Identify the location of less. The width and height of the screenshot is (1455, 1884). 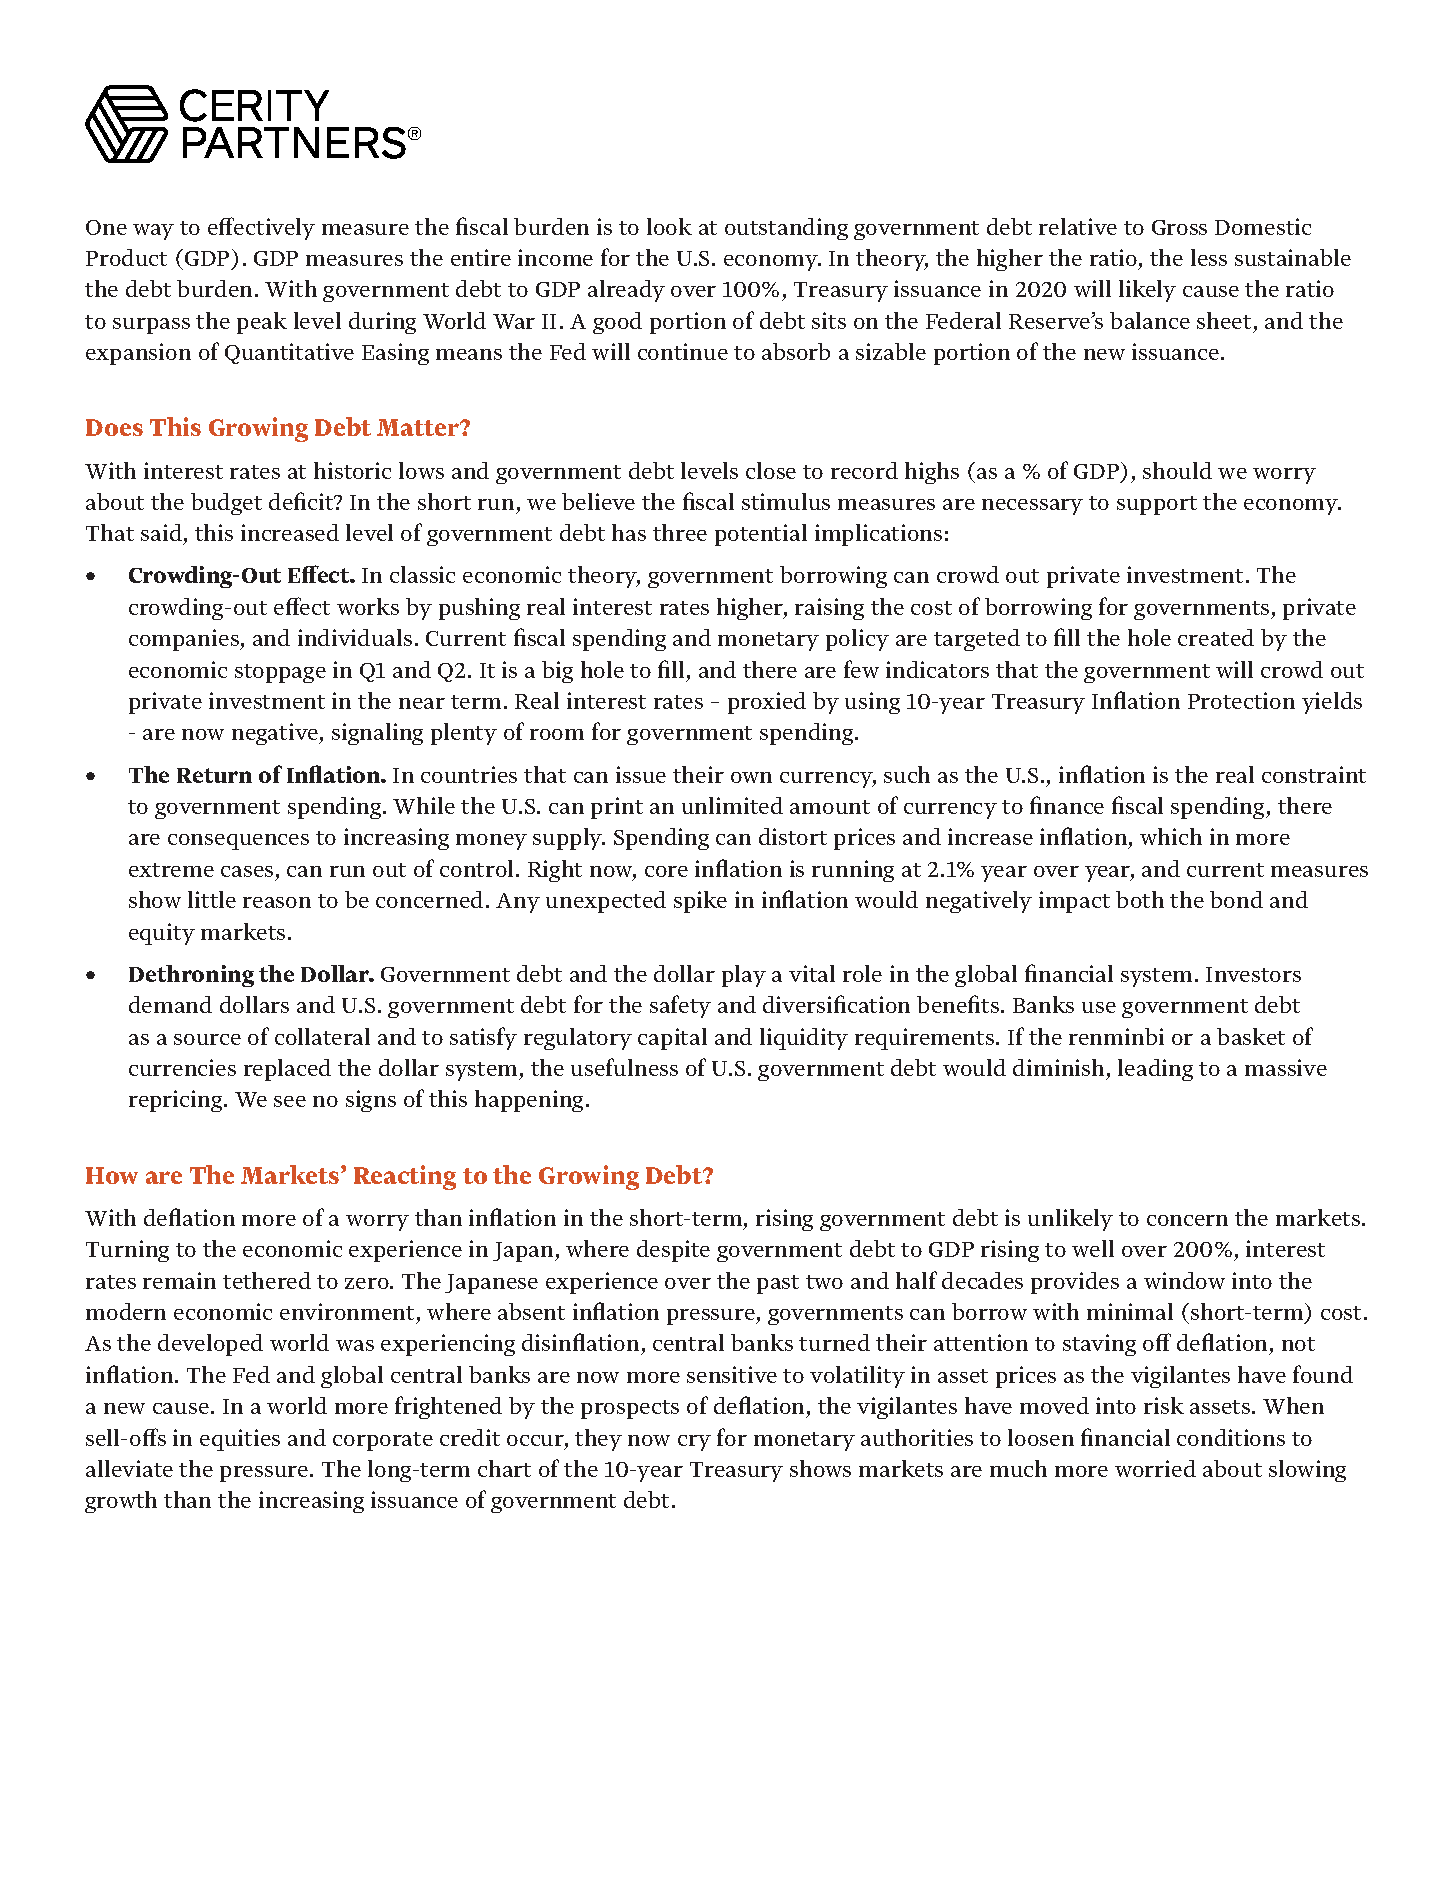
(1209, 257).
